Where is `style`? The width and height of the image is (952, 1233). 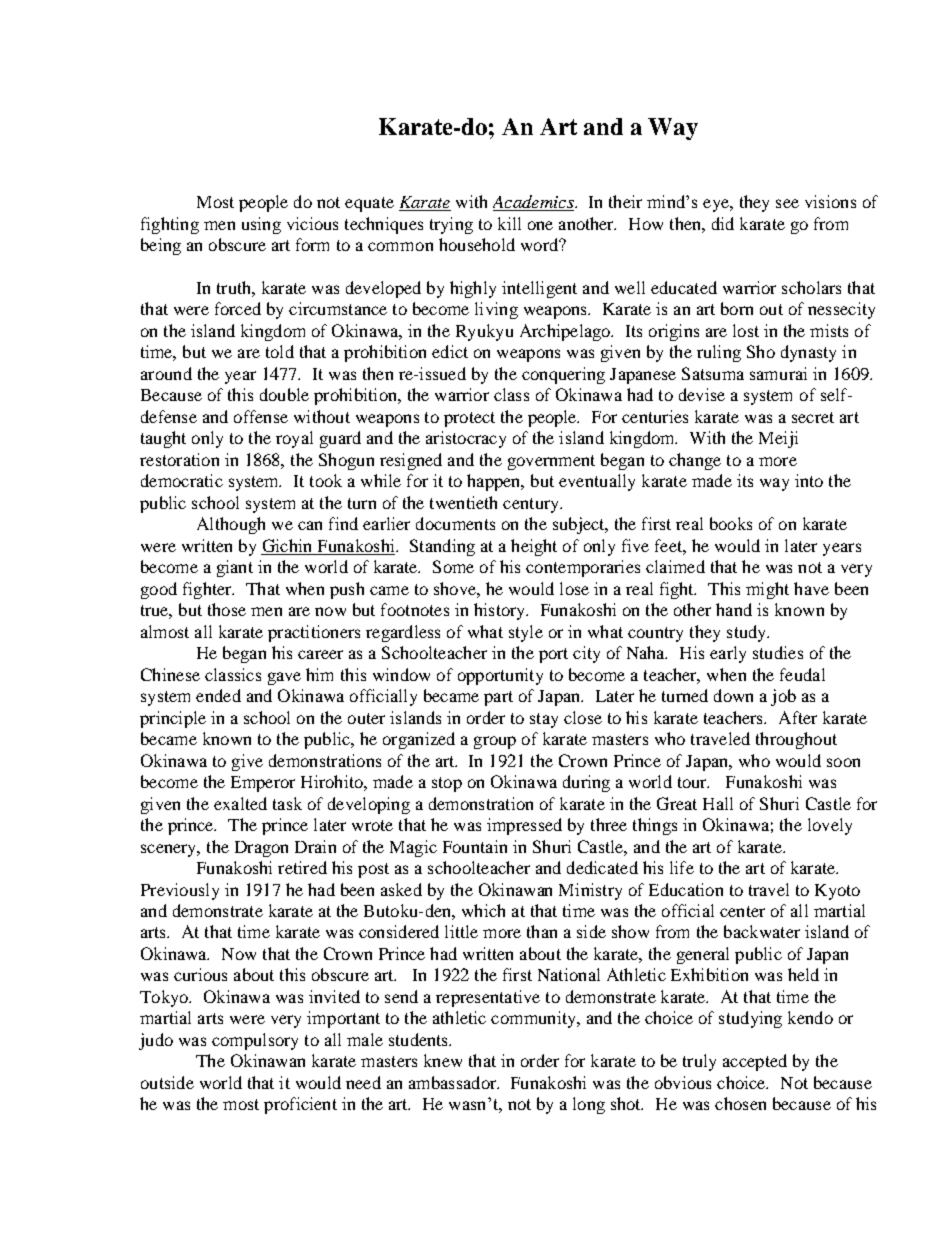 style is located at coordinates (526, 633).
